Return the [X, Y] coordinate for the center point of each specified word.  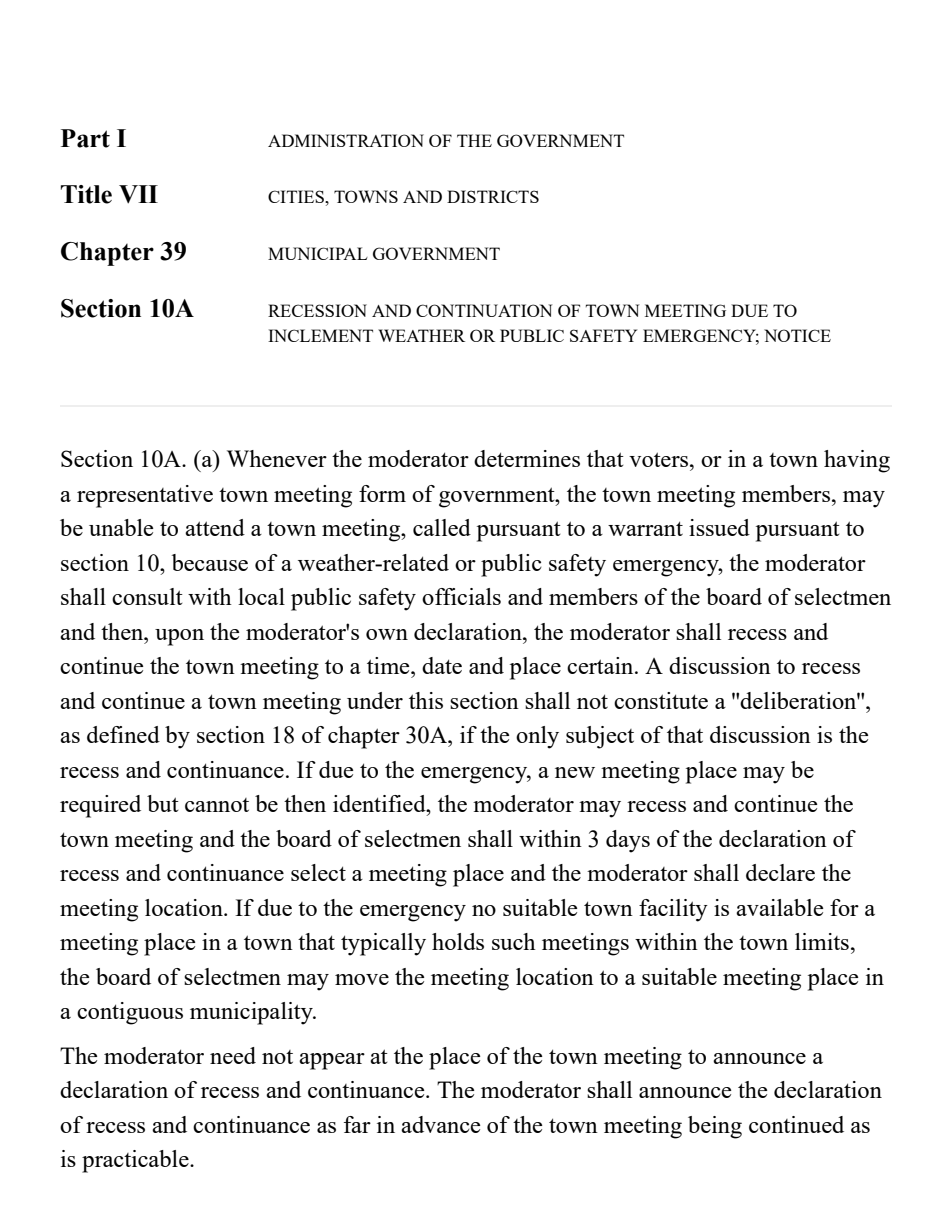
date [442, 665]
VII [138, 194]
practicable [136, 1161]
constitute [661, 700]
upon [179, 637]
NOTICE [797, 335]
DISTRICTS [493, 196]
